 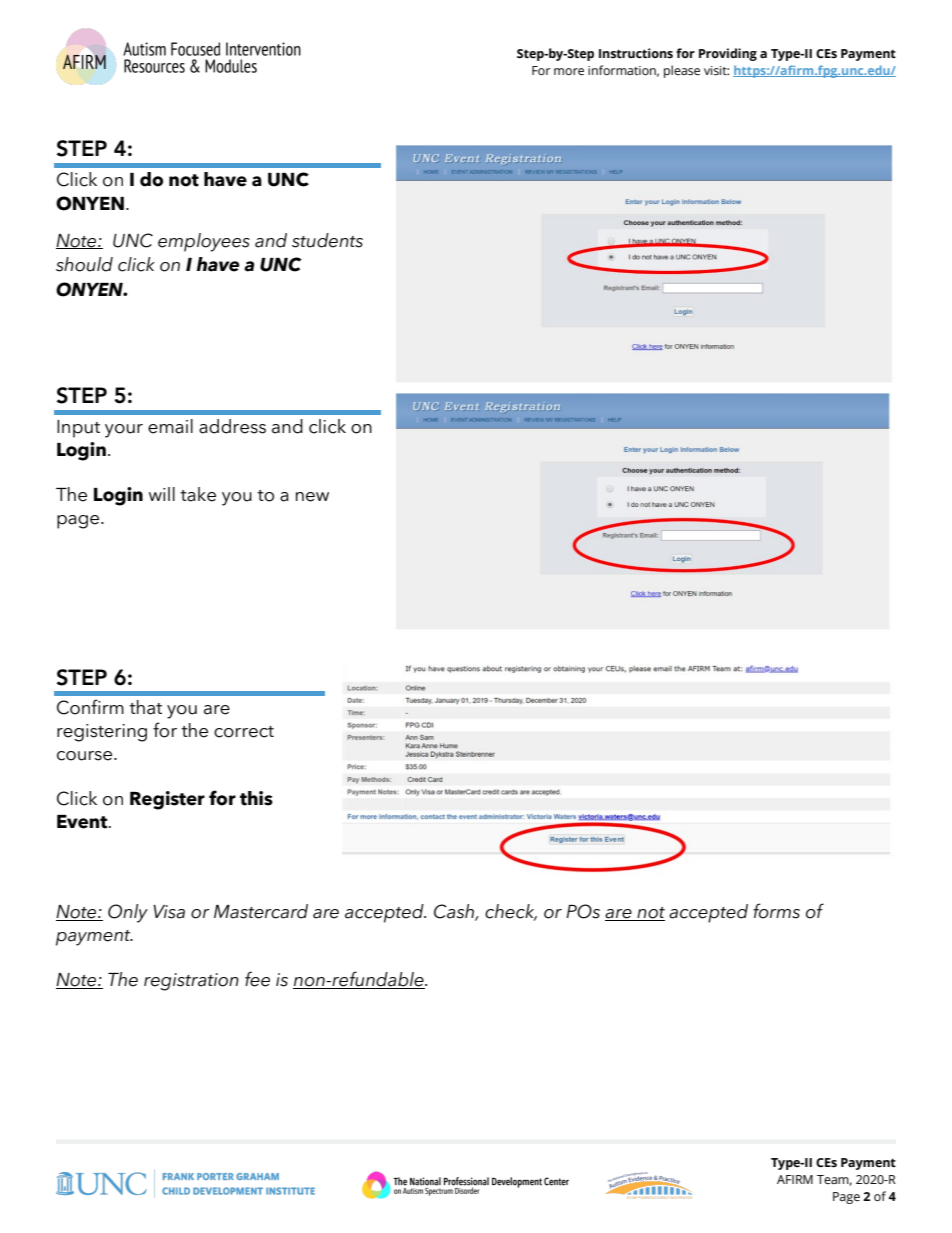 I want to click on registration, so click(x=191, y=982).
